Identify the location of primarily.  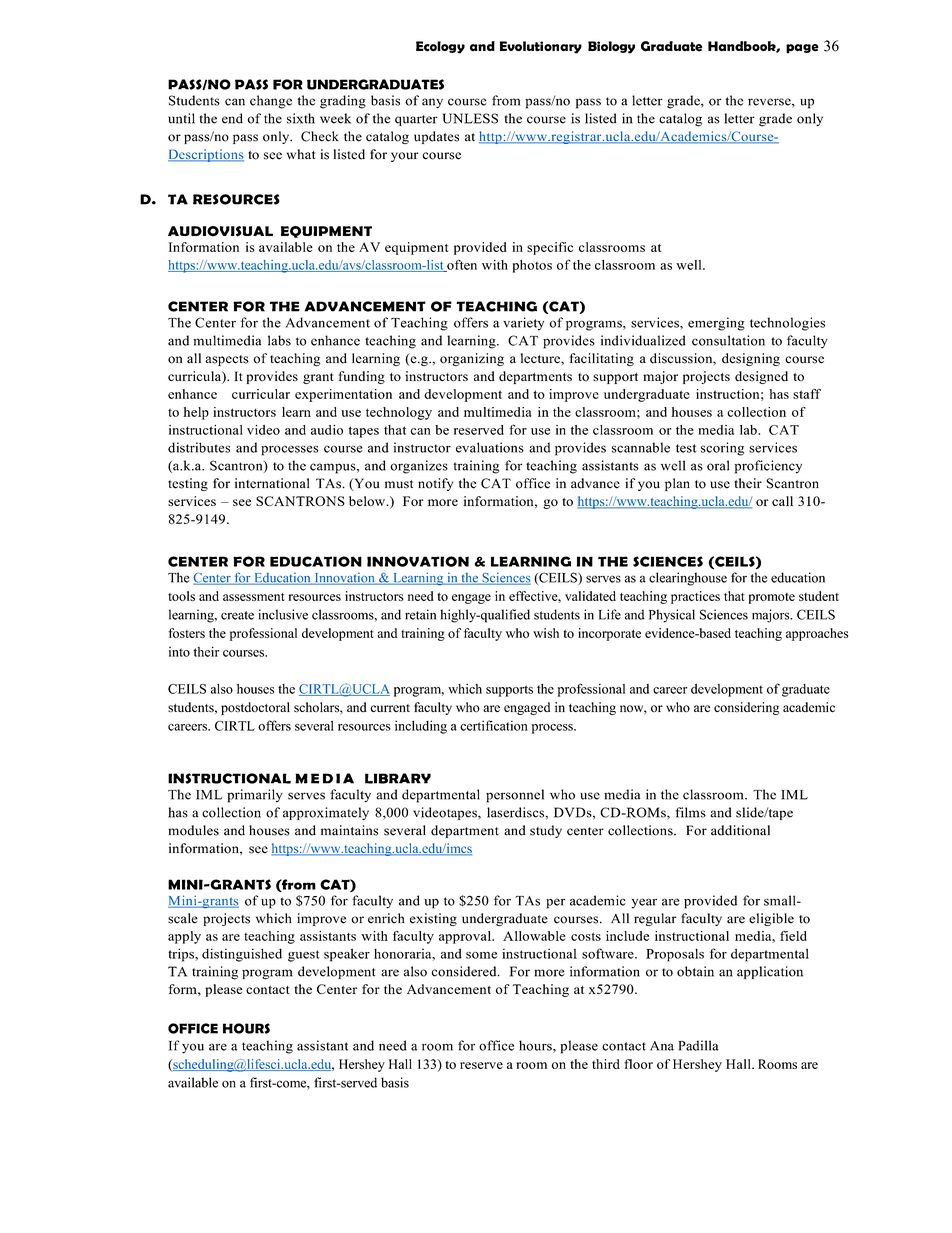
(255, 796).
